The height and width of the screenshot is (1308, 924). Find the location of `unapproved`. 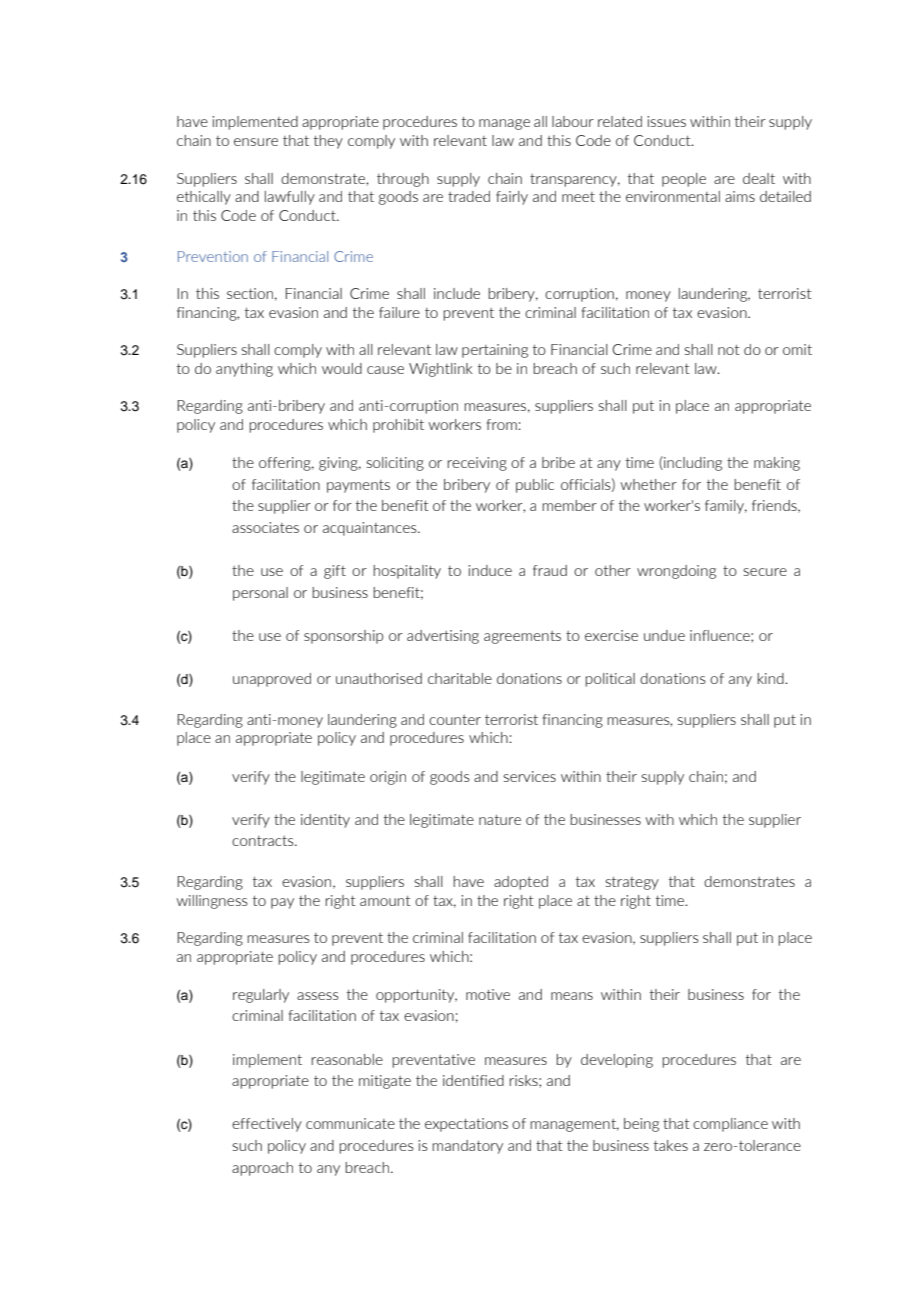

unapproved is located at coordinates (272, 680).
